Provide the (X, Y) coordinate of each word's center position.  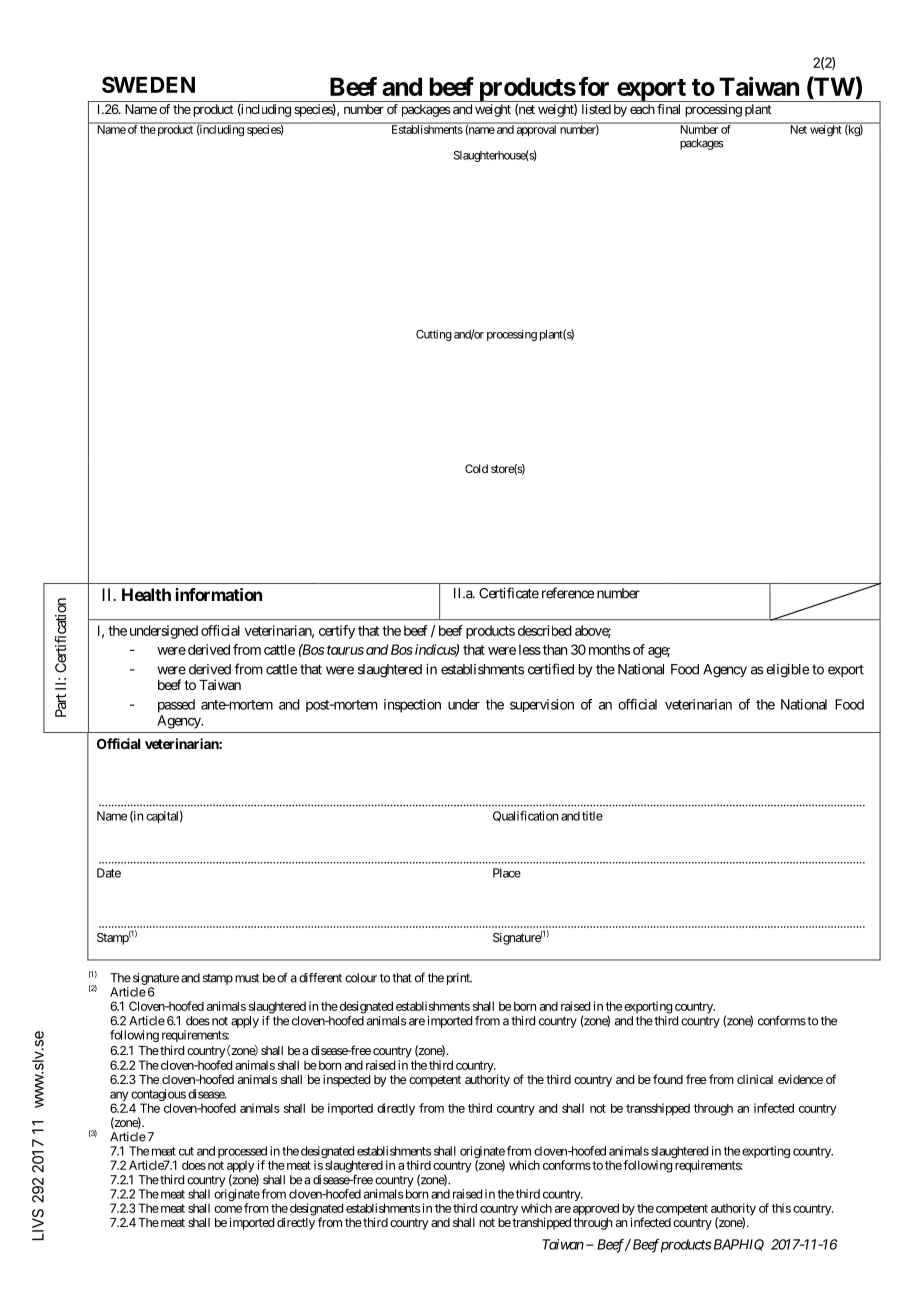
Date (109, 873)
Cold (476, 468)
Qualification (525, 816)
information (219, 594)
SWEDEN (148, 84)
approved (596, 1209)
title (592, 816)
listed (596, 109)
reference (568, 593)
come (228, 1209)
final (668, 109)
